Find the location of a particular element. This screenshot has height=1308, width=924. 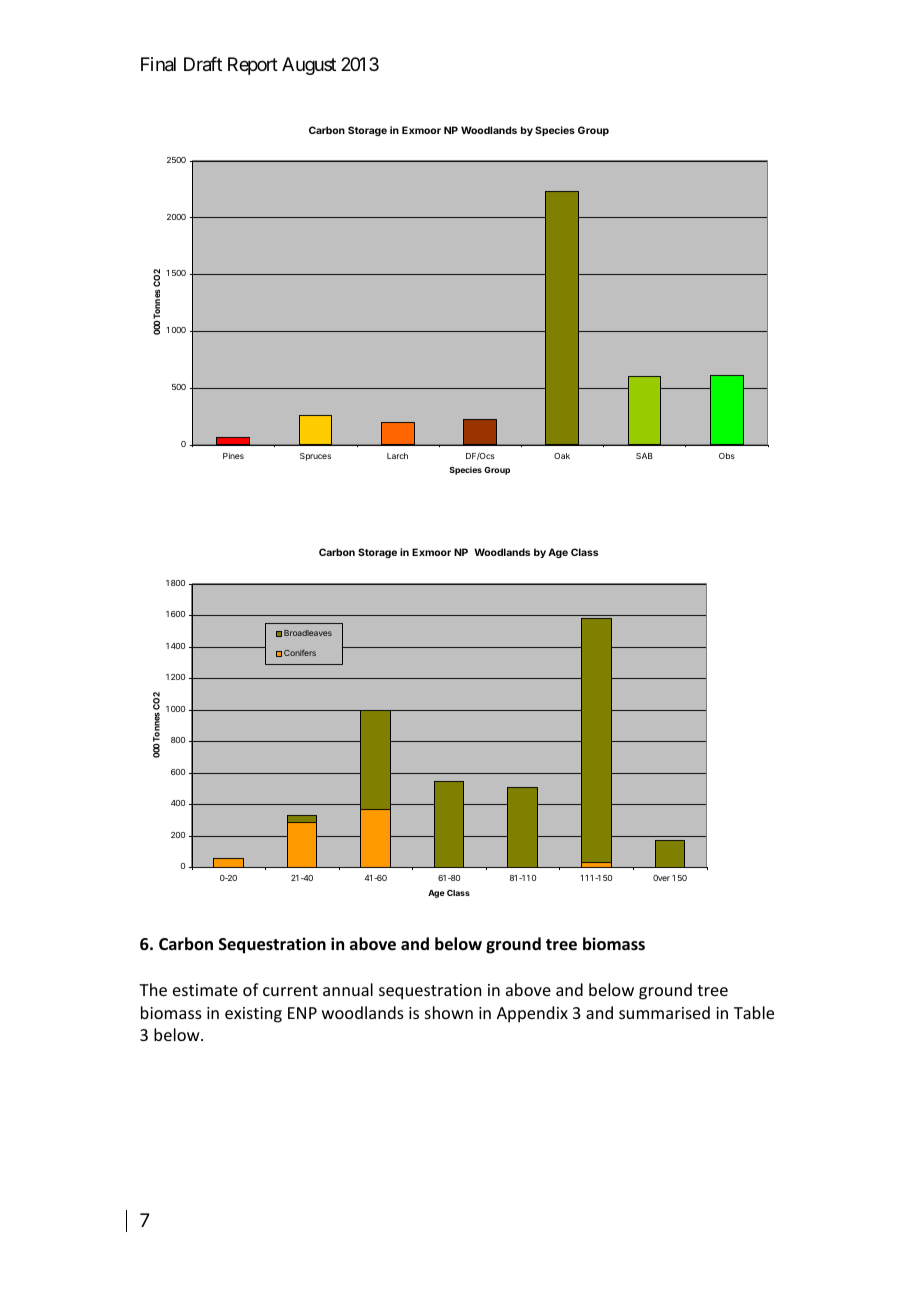

Obs is located at coordinates (727, 456).
